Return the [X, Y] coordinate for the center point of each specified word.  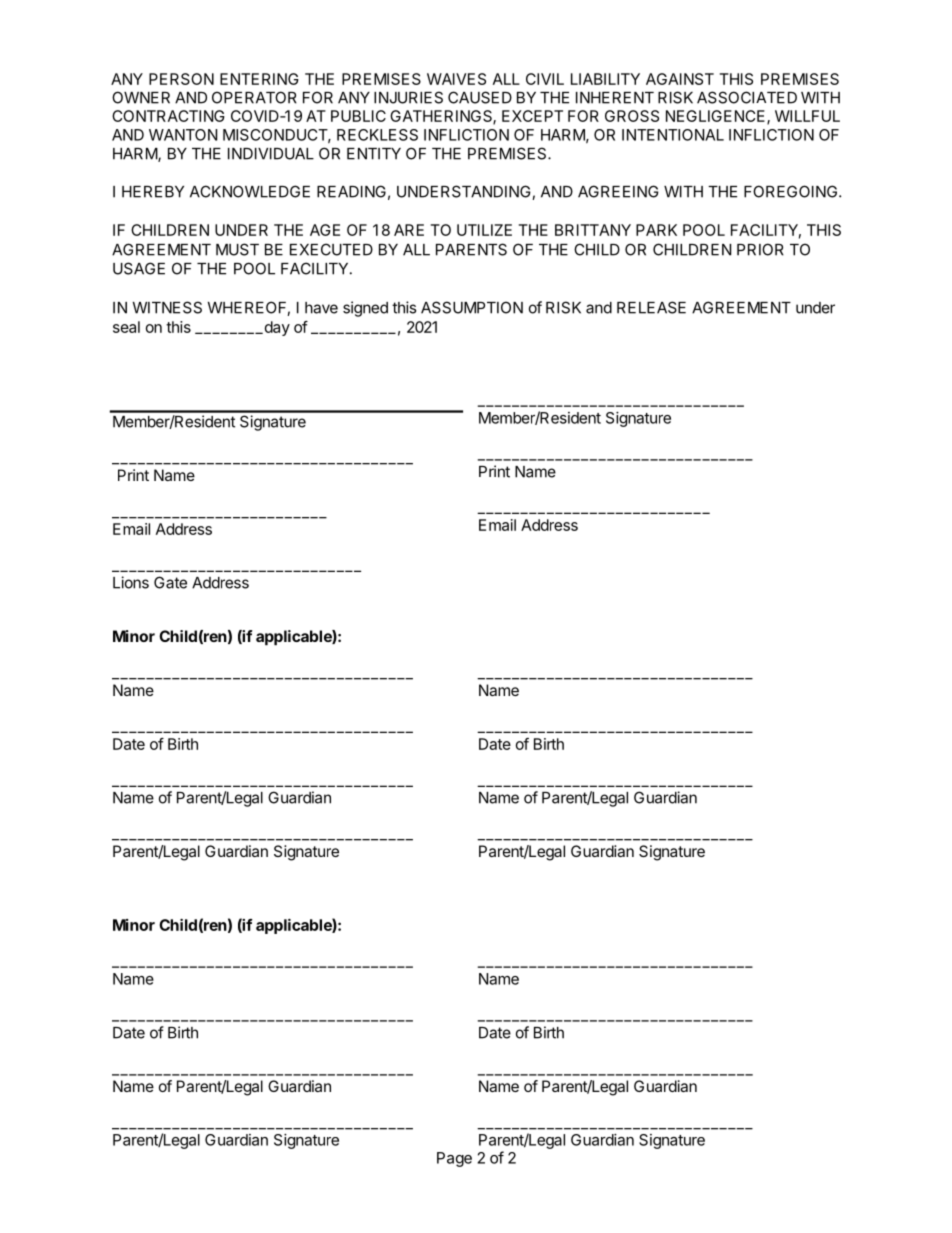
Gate [170, 582]
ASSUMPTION [472, 307]
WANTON [183, 135]
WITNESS [167, 307]
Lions [131, 582]
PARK [656, 230]
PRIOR [760, 249]
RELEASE [651, 307]
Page [454, 1159]
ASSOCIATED [747, 97]
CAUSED [480, 97]
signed [365, 309]
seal [126, 327]
